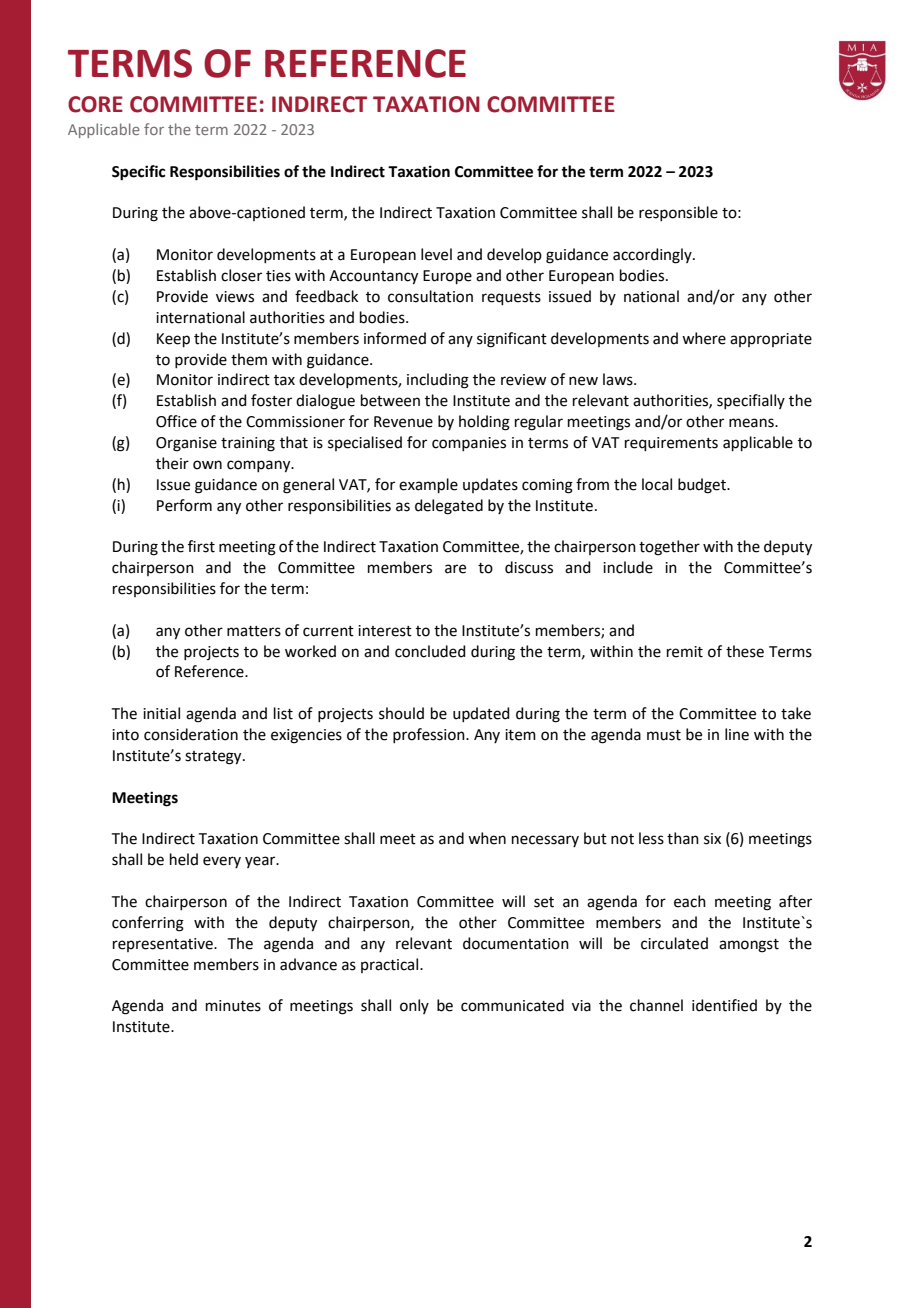 The height and width of the screenshot is (1308, 924). Describe the element at coordinates (436, 254) in the screenshot. I see `level` at that location.
